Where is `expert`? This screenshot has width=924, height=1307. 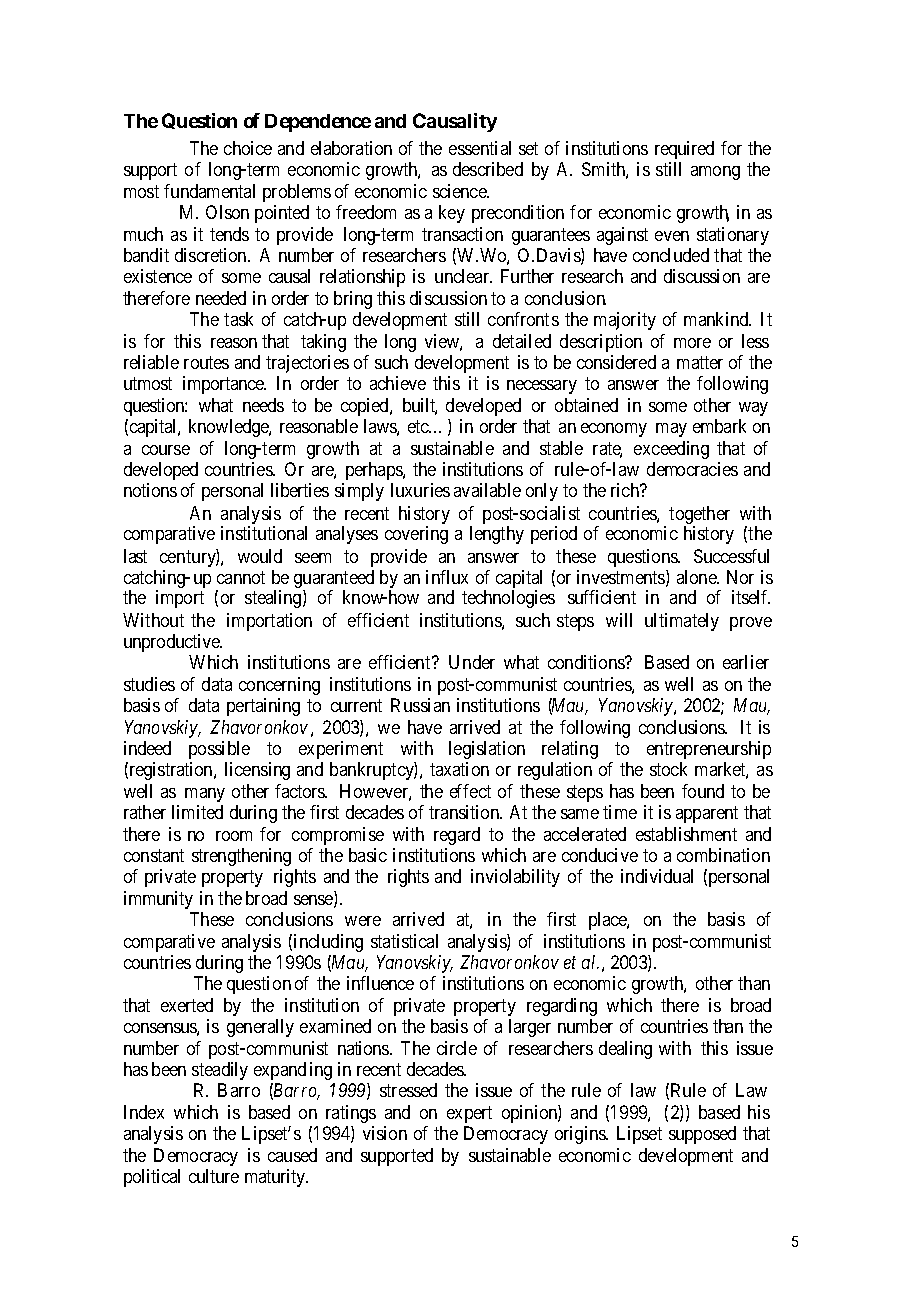 expert is located at coordinates (469, 1114).
